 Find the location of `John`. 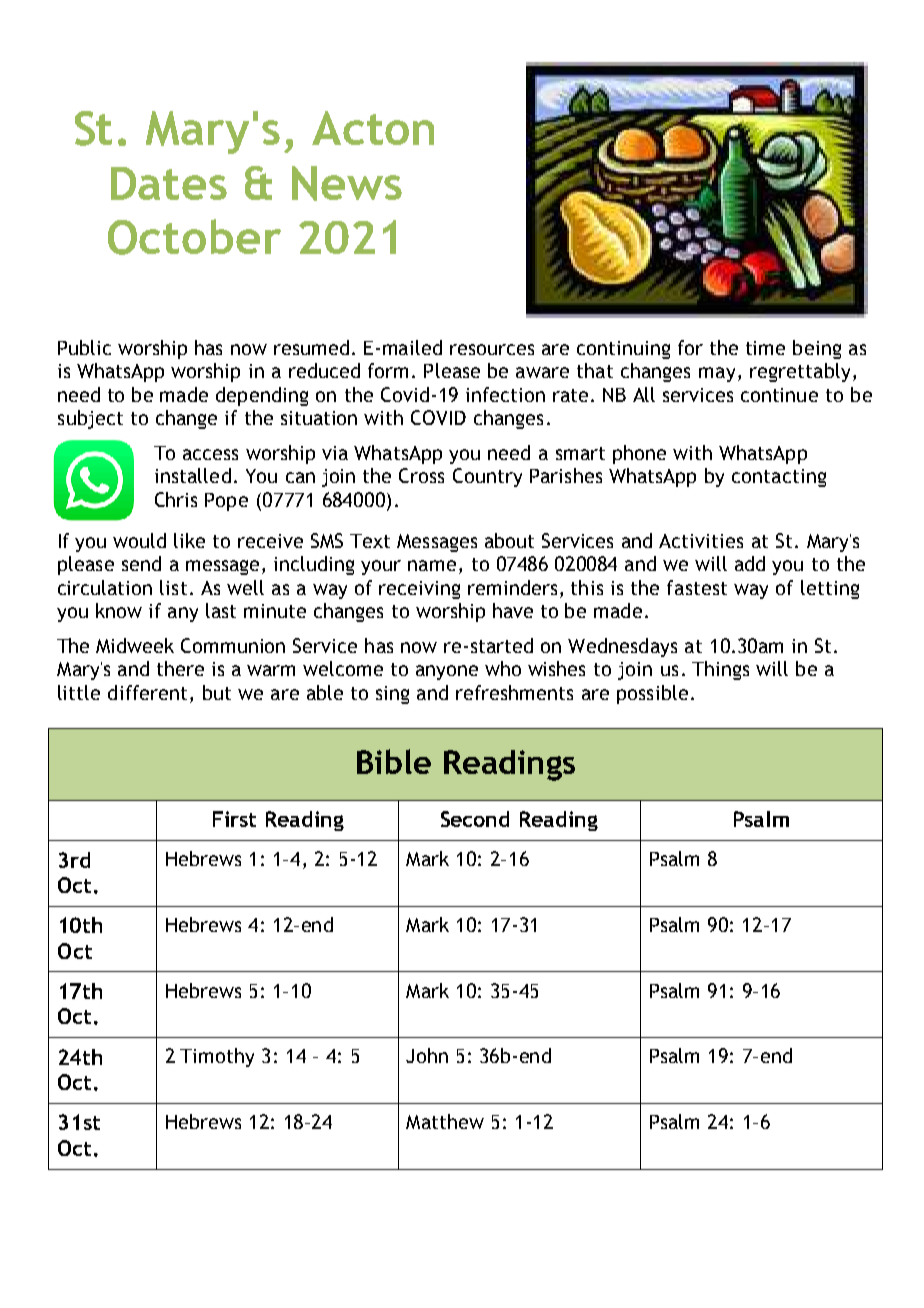

John is located at coordinates (427, 1055).
